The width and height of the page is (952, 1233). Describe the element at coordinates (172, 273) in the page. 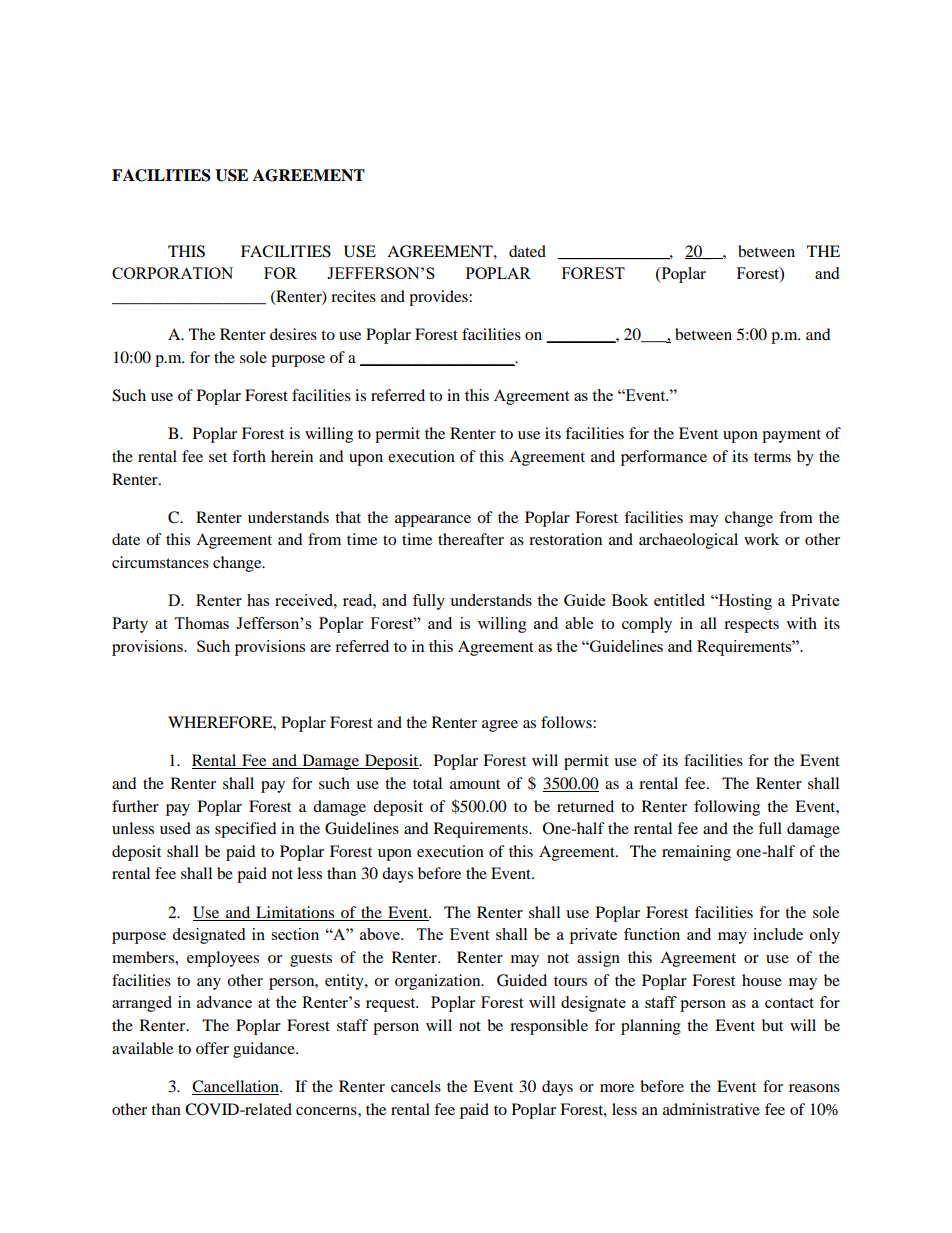

I see `CORPORATION` at that location.
